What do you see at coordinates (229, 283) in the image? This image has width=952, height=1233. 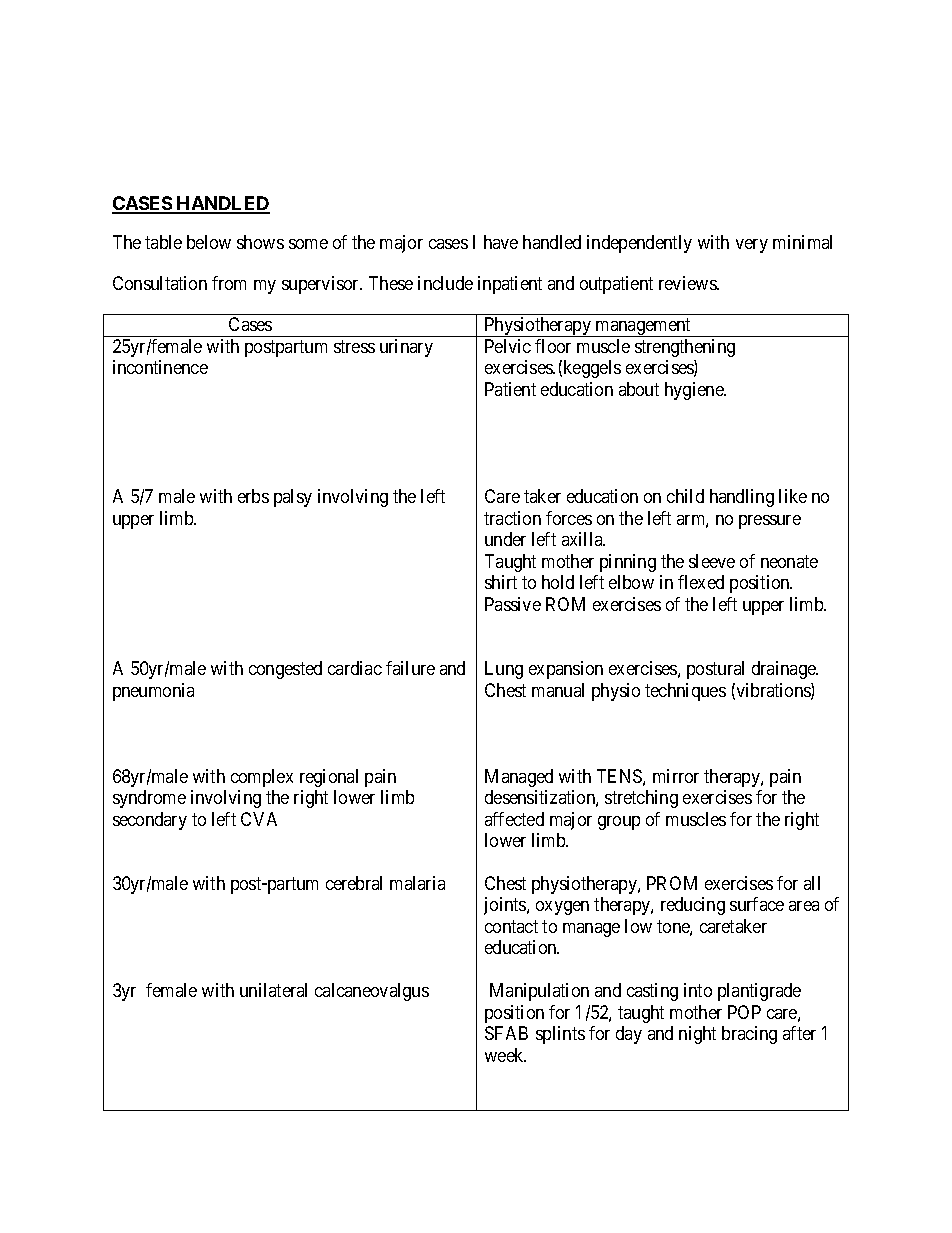 I see `from` at bounding box center [229, 283].
